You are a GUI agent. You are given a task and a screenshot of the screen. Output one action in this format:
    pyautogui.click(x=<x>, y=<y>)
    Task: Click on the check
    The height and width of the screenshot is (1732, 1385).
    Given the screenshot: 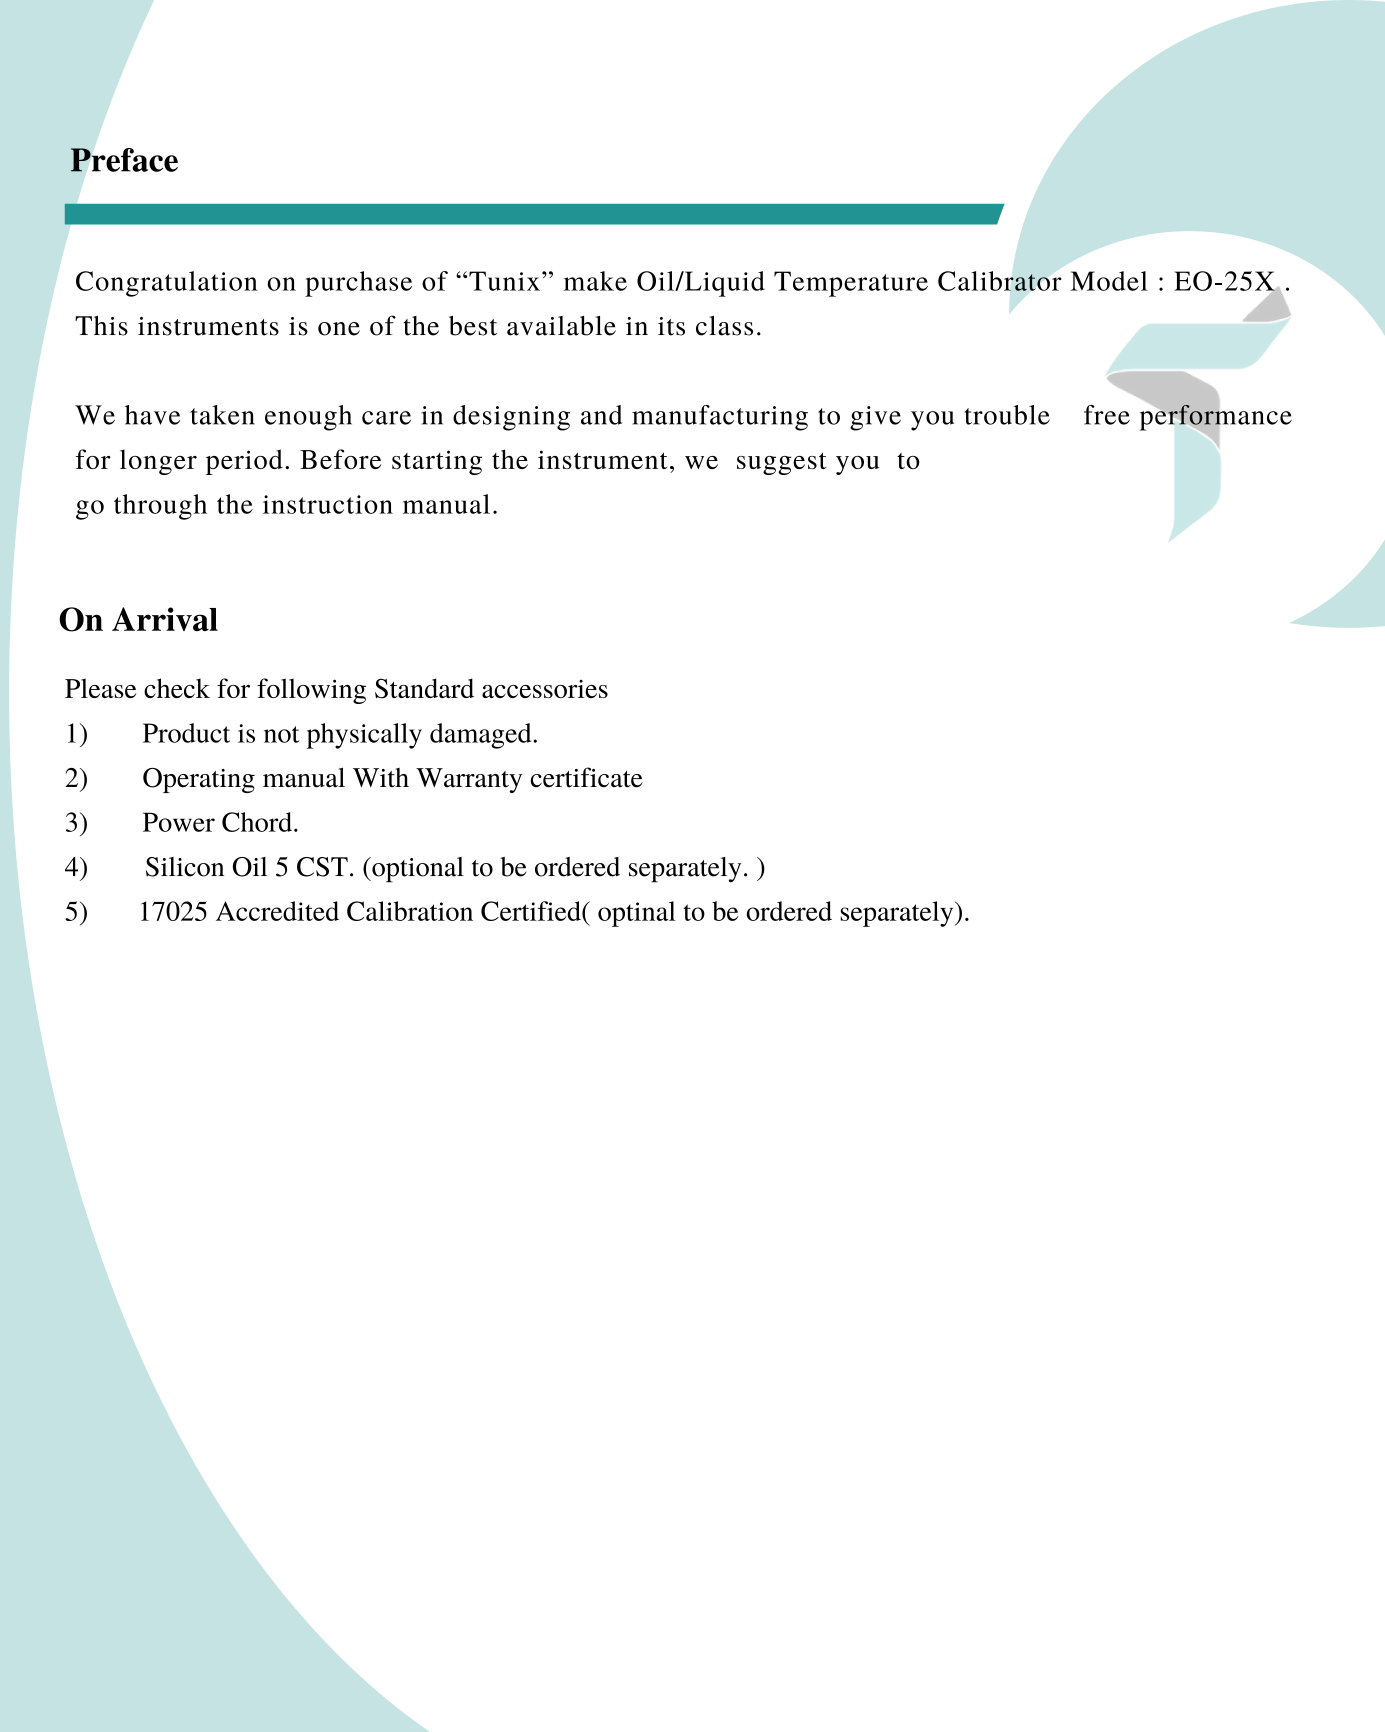 What is the action you would take?
    pyautogui.click(x=177, y=688)
